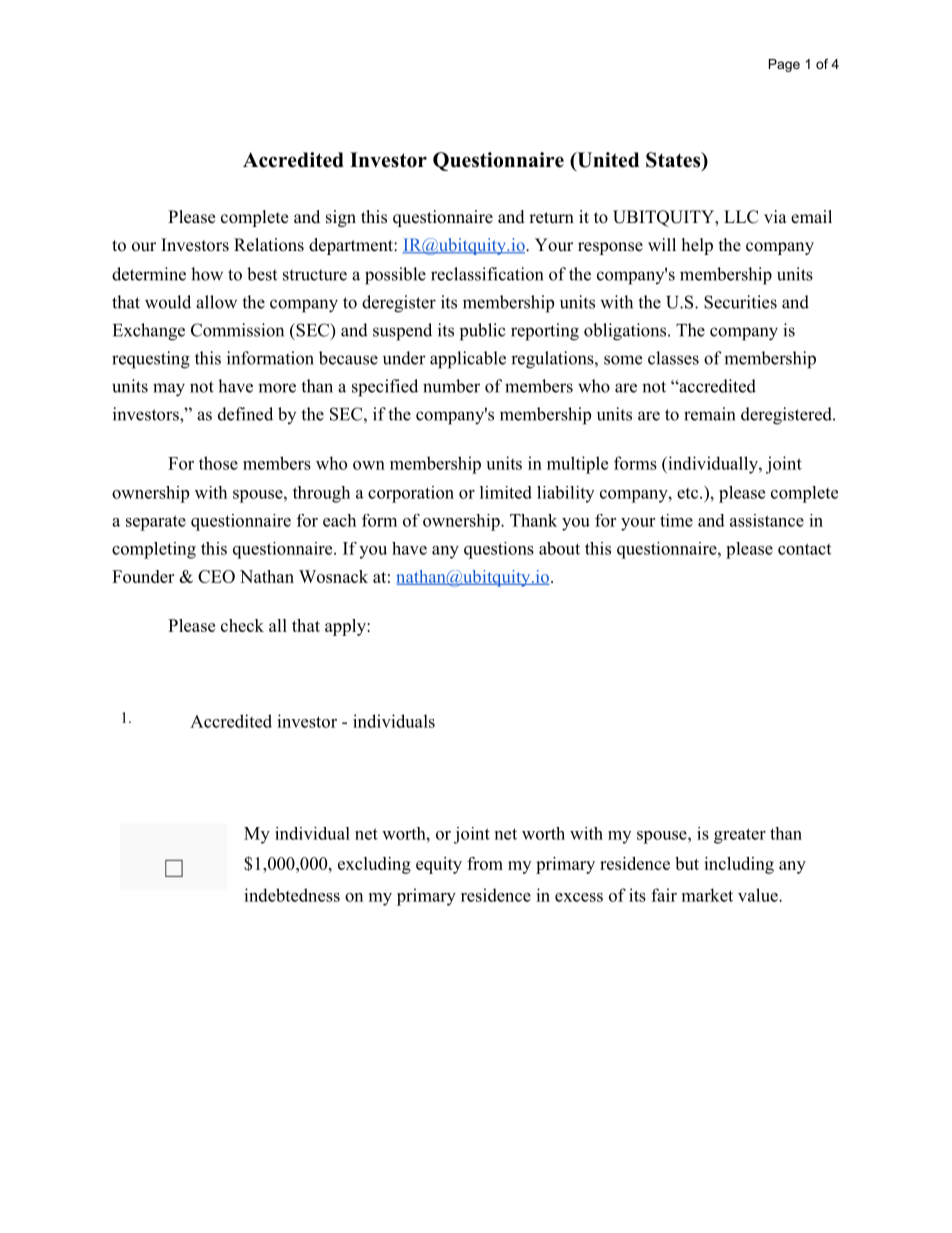  I want to click on indebtedness, so click(292, 895).
